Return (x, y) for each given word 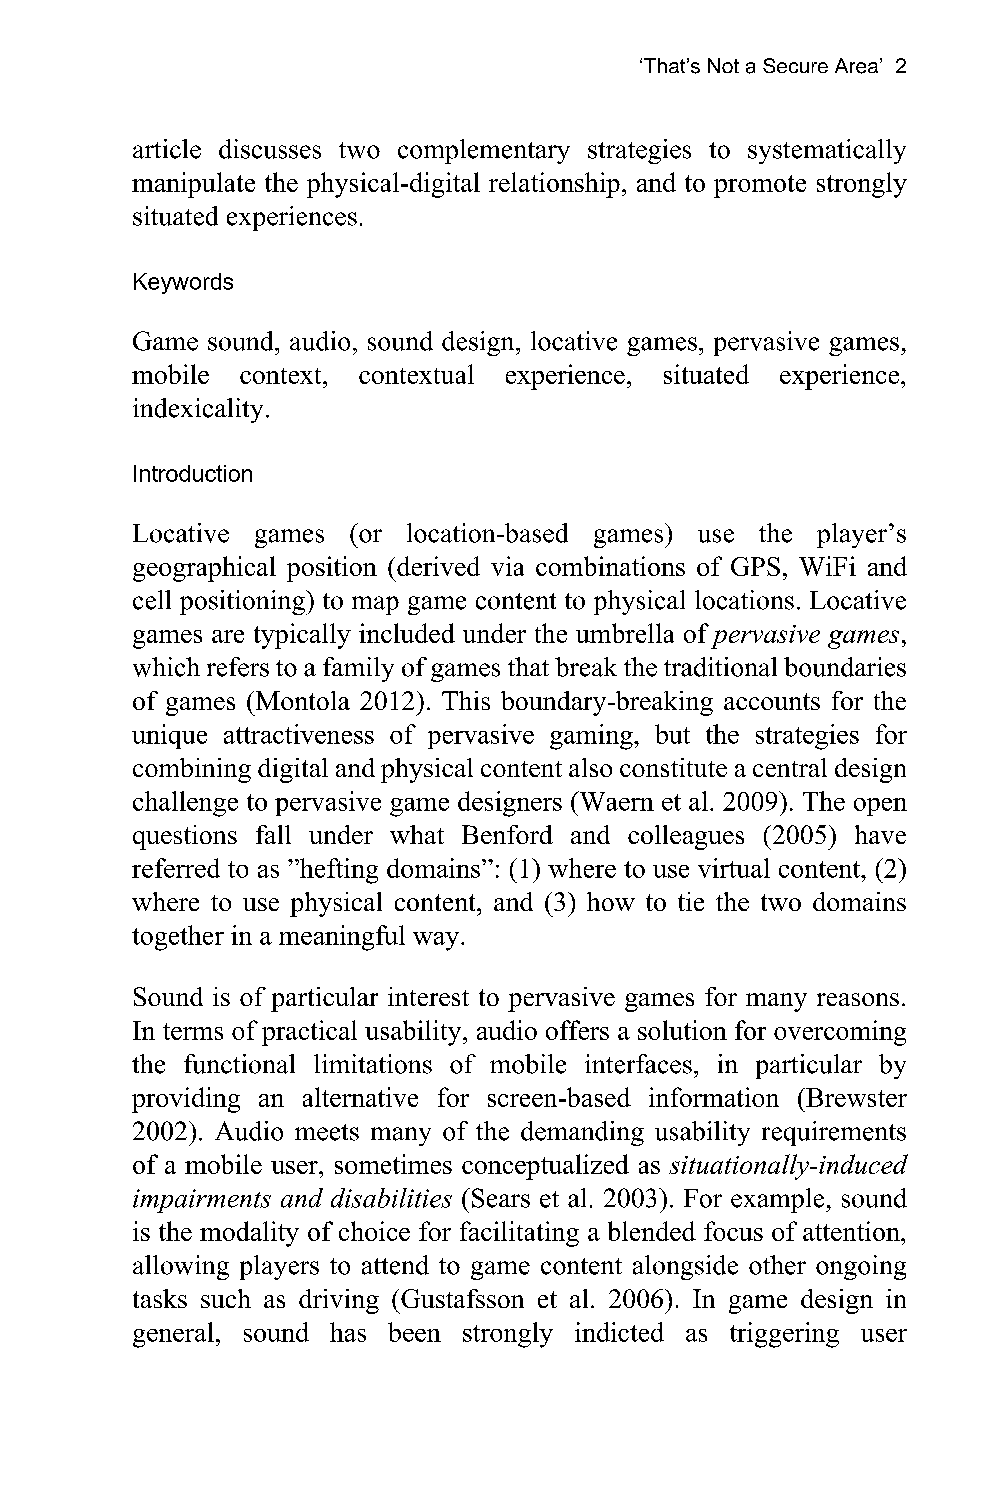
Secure (795, 65)
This (466, 700)
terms (193, 1031)
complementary (484, 151)
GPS (755, 566)
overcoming (840, 1033)
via (507, 566)
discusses (270, 149)
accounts (772, 701)
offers (577, 1030)
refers (238, 667)
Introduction (193, 473)
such (226, 1298)
